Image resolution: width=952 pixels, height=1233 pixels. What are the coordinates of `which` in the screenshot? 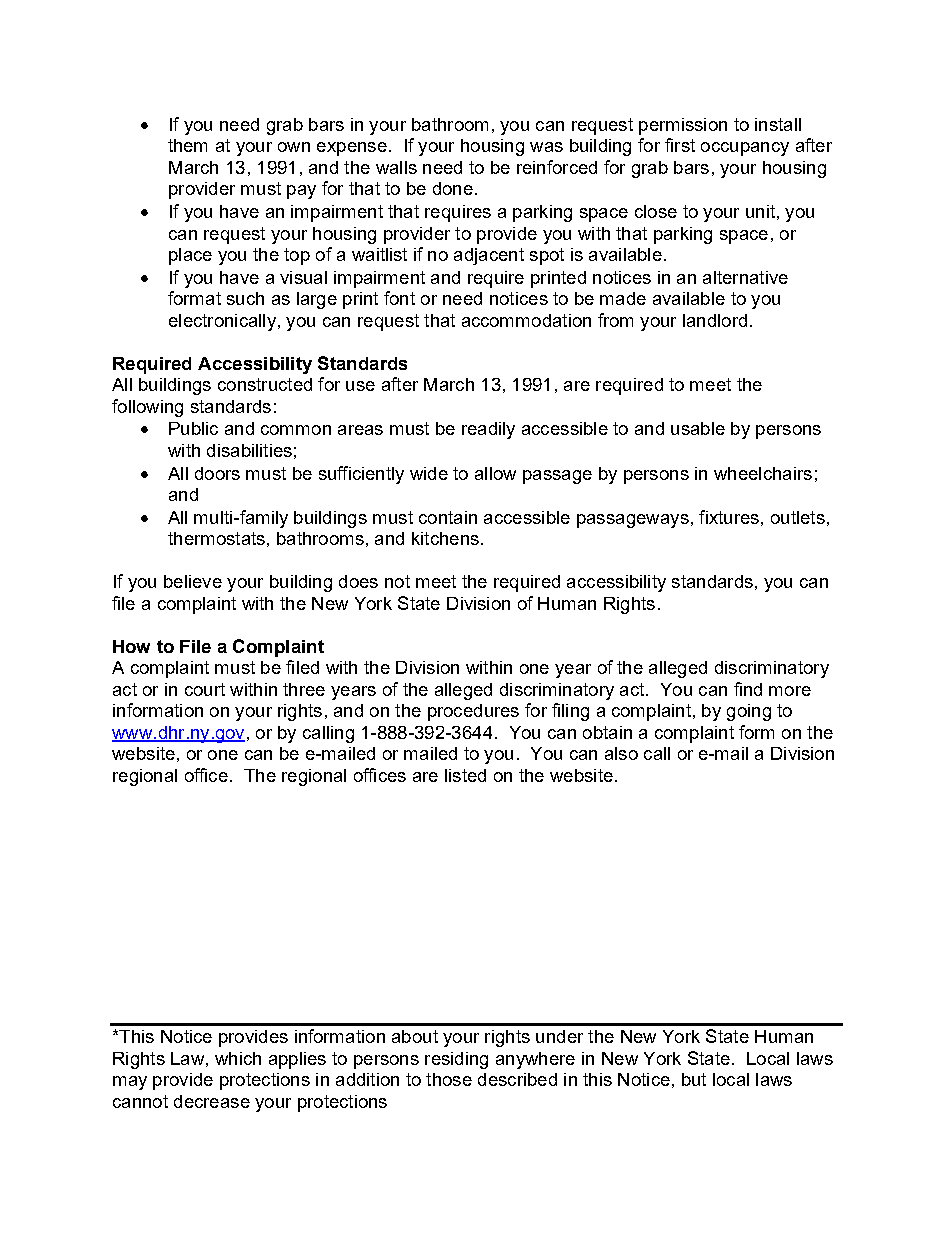 It's located at (238, 1058).
